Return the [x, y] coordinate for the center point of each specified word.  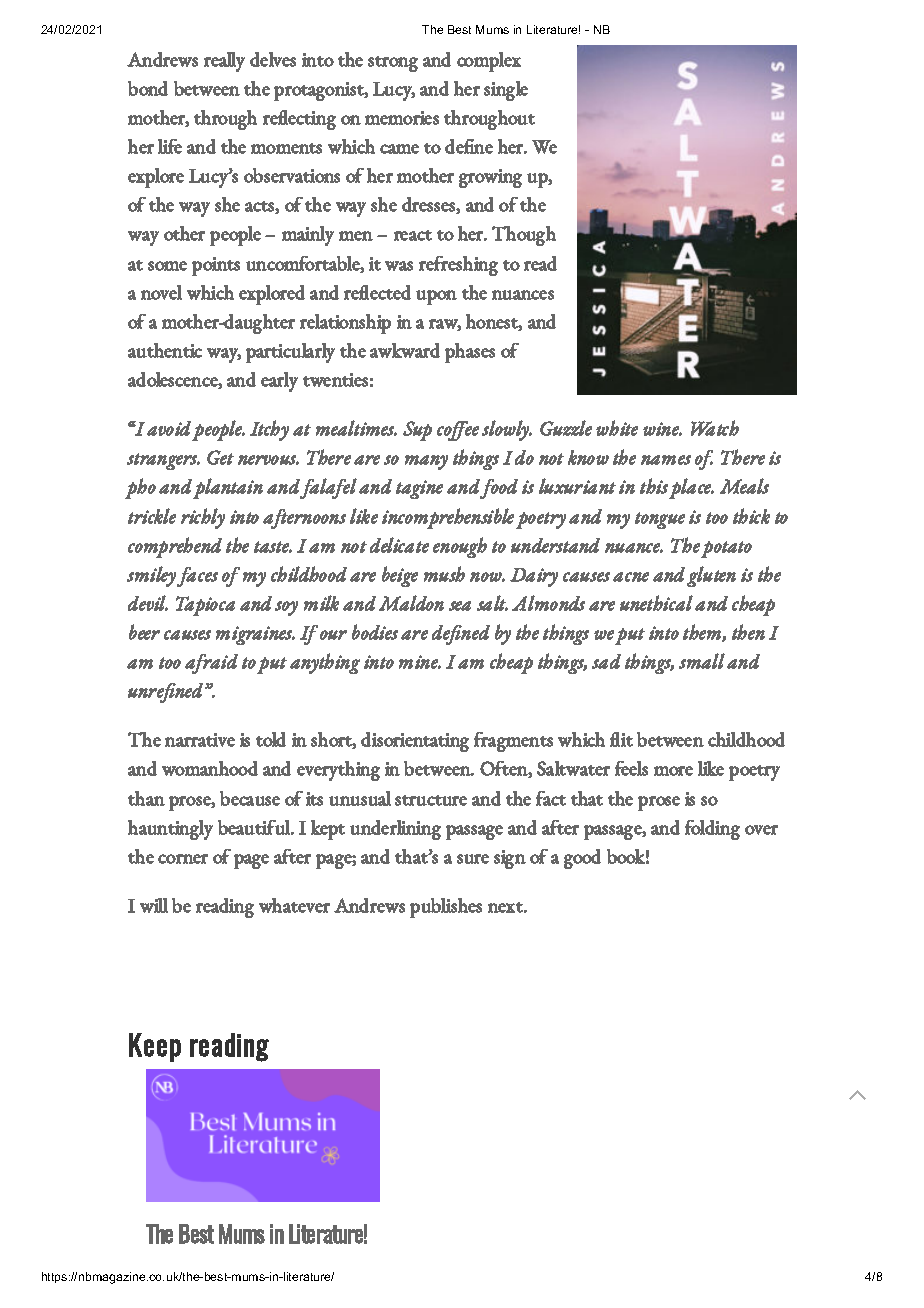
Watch [715, 428]
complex [489, 62]
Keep [155, 1047]
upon [436, 297]
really [224, 62]
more [673, 771]
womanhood [210, 768]
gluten [711, 576]
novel [161, 292]
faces [197, 577]
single [506, 91]
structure [431, 800]
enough [460, 547]
